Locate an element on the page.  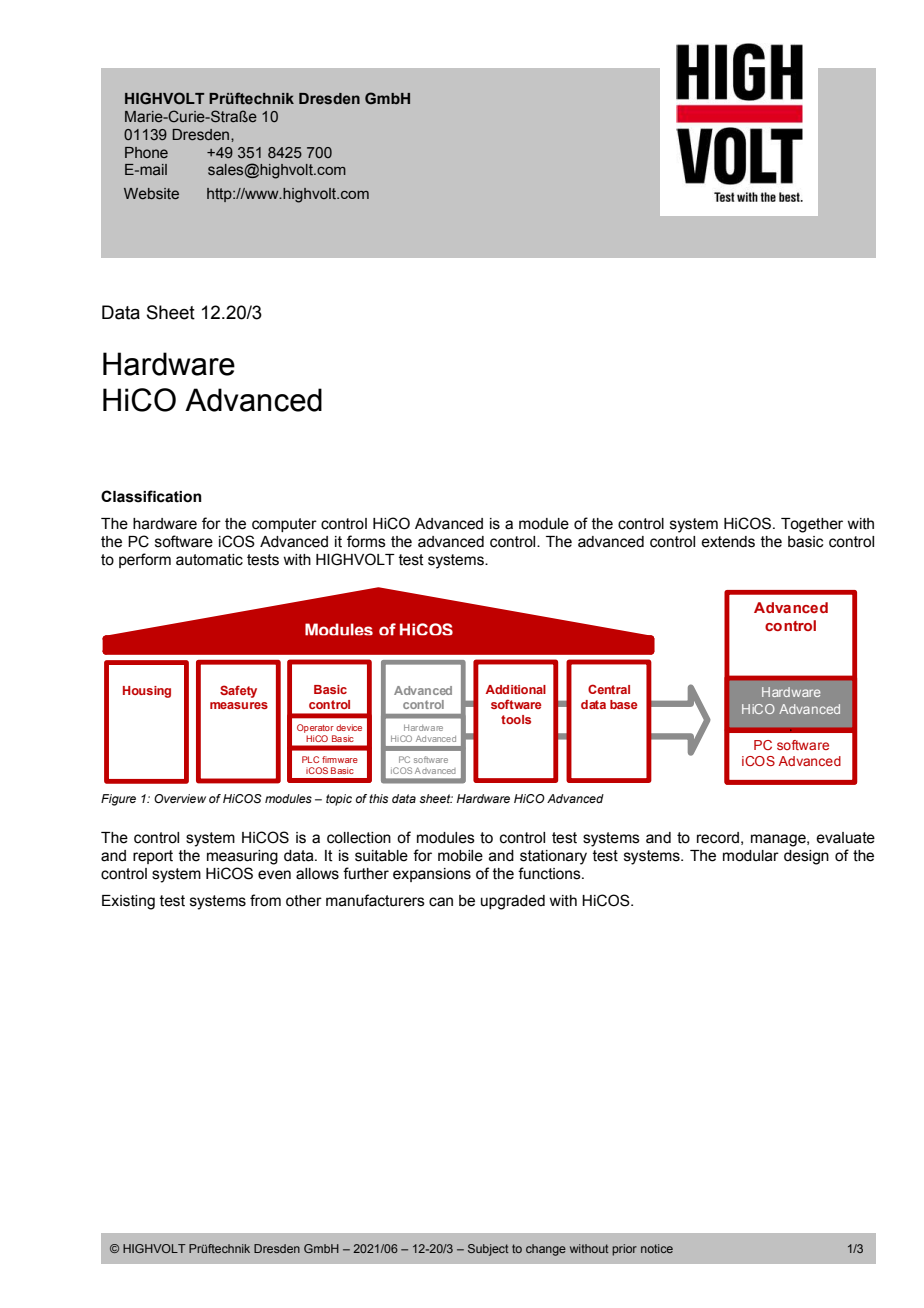
Phone is located at coordinates (146, 152).
